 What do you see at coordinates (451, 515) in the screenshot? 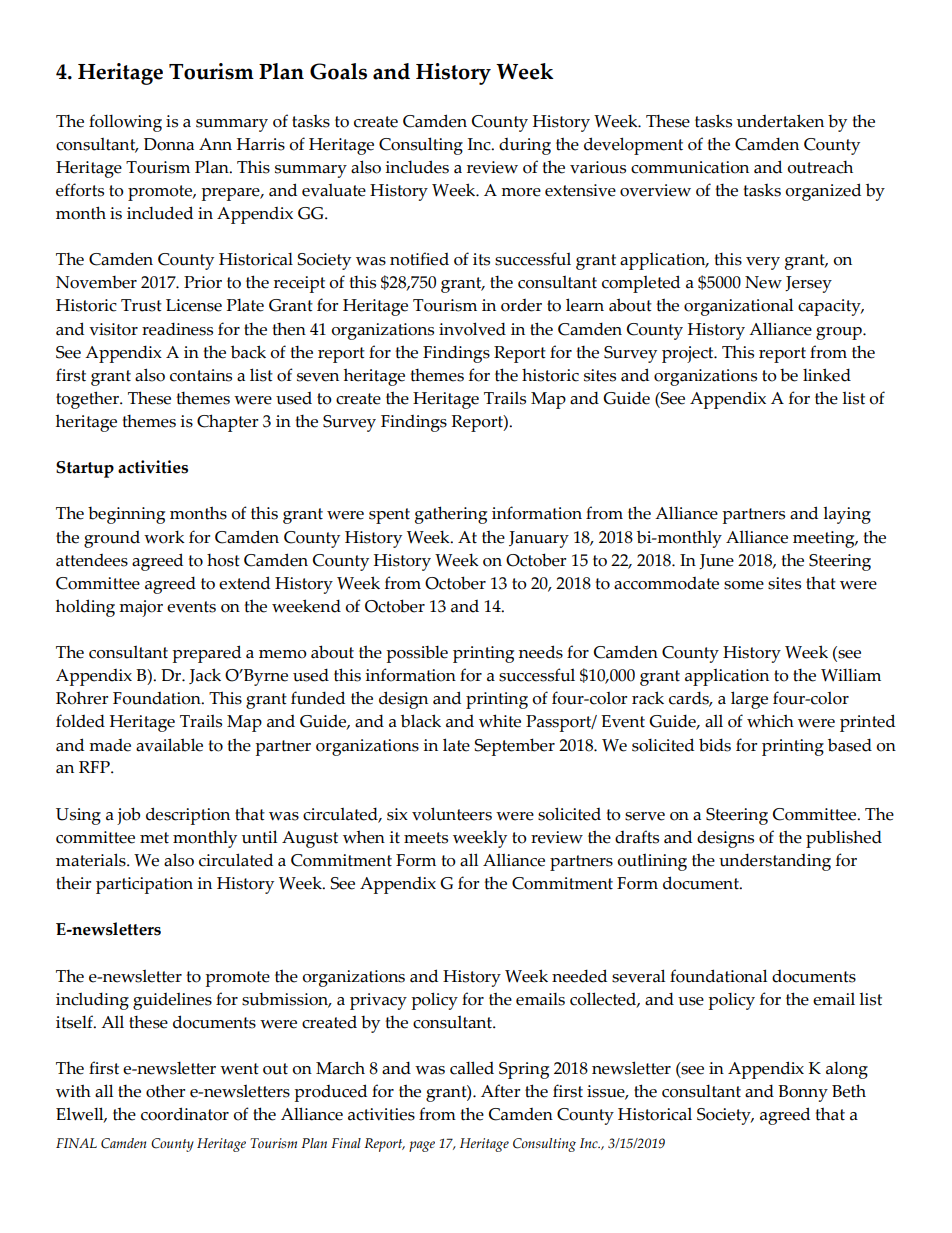
I see `gathering` at bounding box center [451, 515].
